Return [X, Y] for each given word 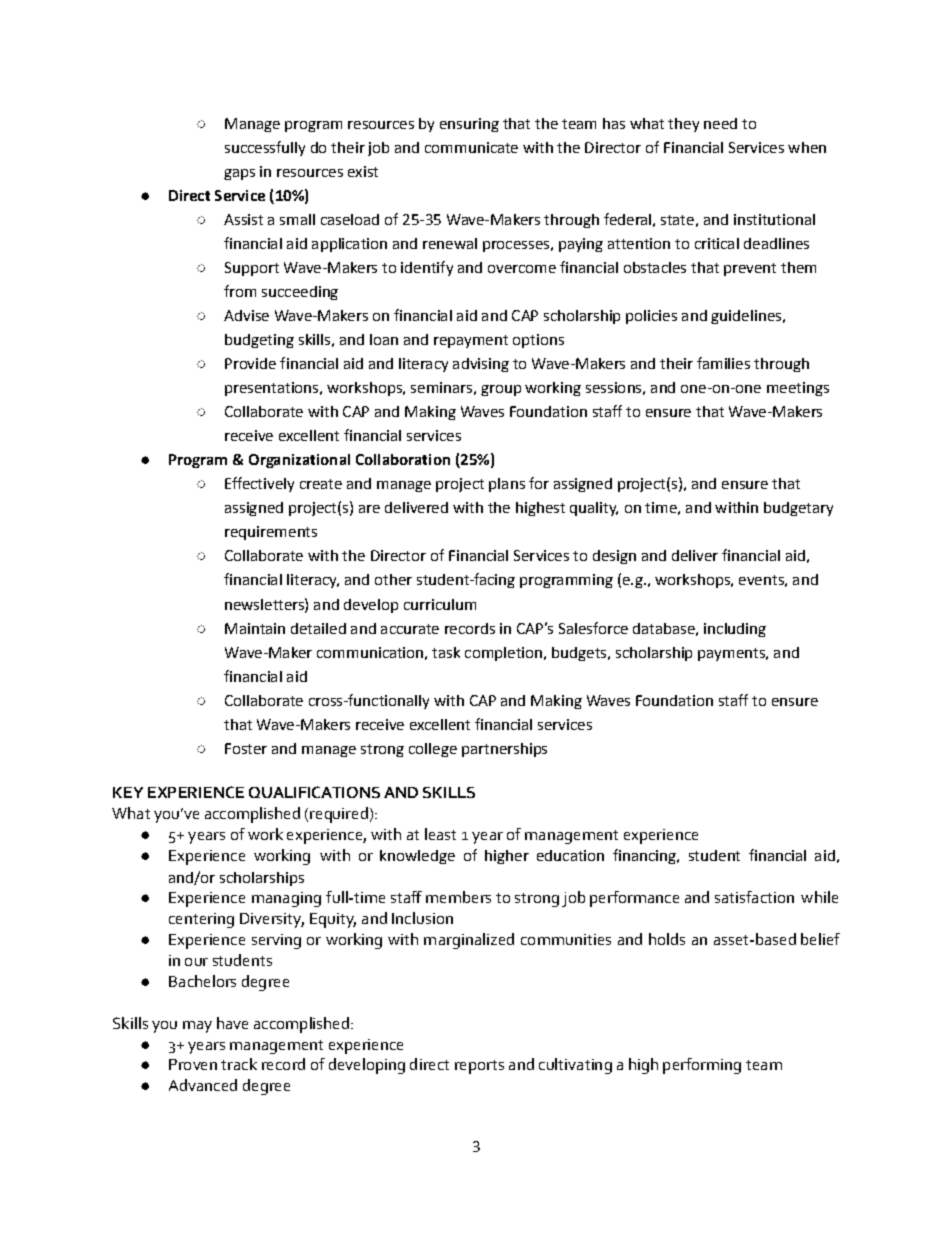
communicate [471, 147]
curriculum [440, 604]
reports [479, 1067]
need [720, 123]
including [735, 630]
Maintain [255, 628]
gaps [239, 174]
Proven [193, 1064]
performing [702, 1066]
